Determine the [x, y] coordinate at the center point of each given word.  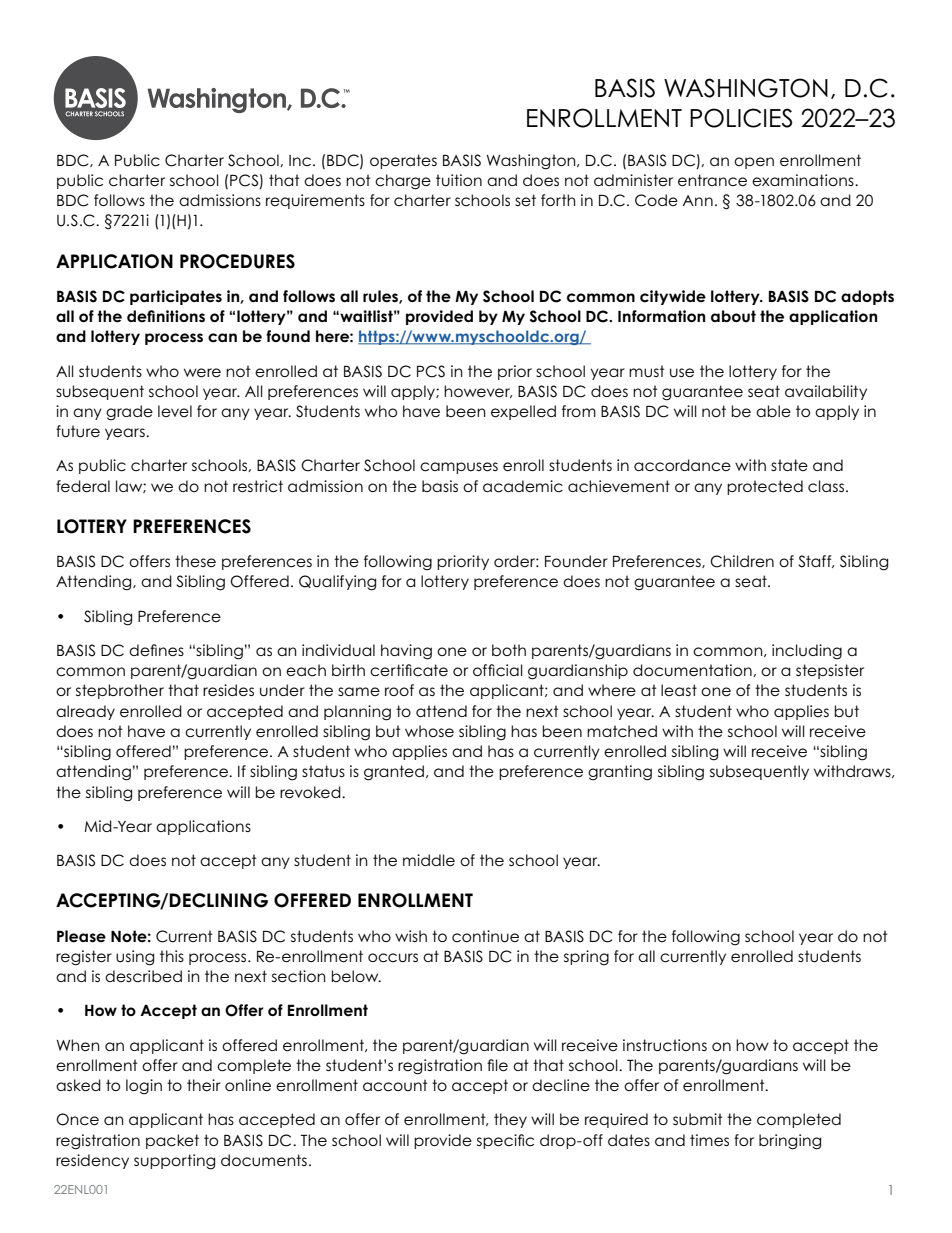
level [175, 411]
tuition [459, 180]
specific [505, 1141]
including [807, 652]
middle [429, 860]
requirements [315, 201]
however [478, 391]
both [509, 650]
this [172, 956]
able [773, 411]
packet [172, 1141]
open [754, 163]
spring [586, 958]
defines [156, 650]
